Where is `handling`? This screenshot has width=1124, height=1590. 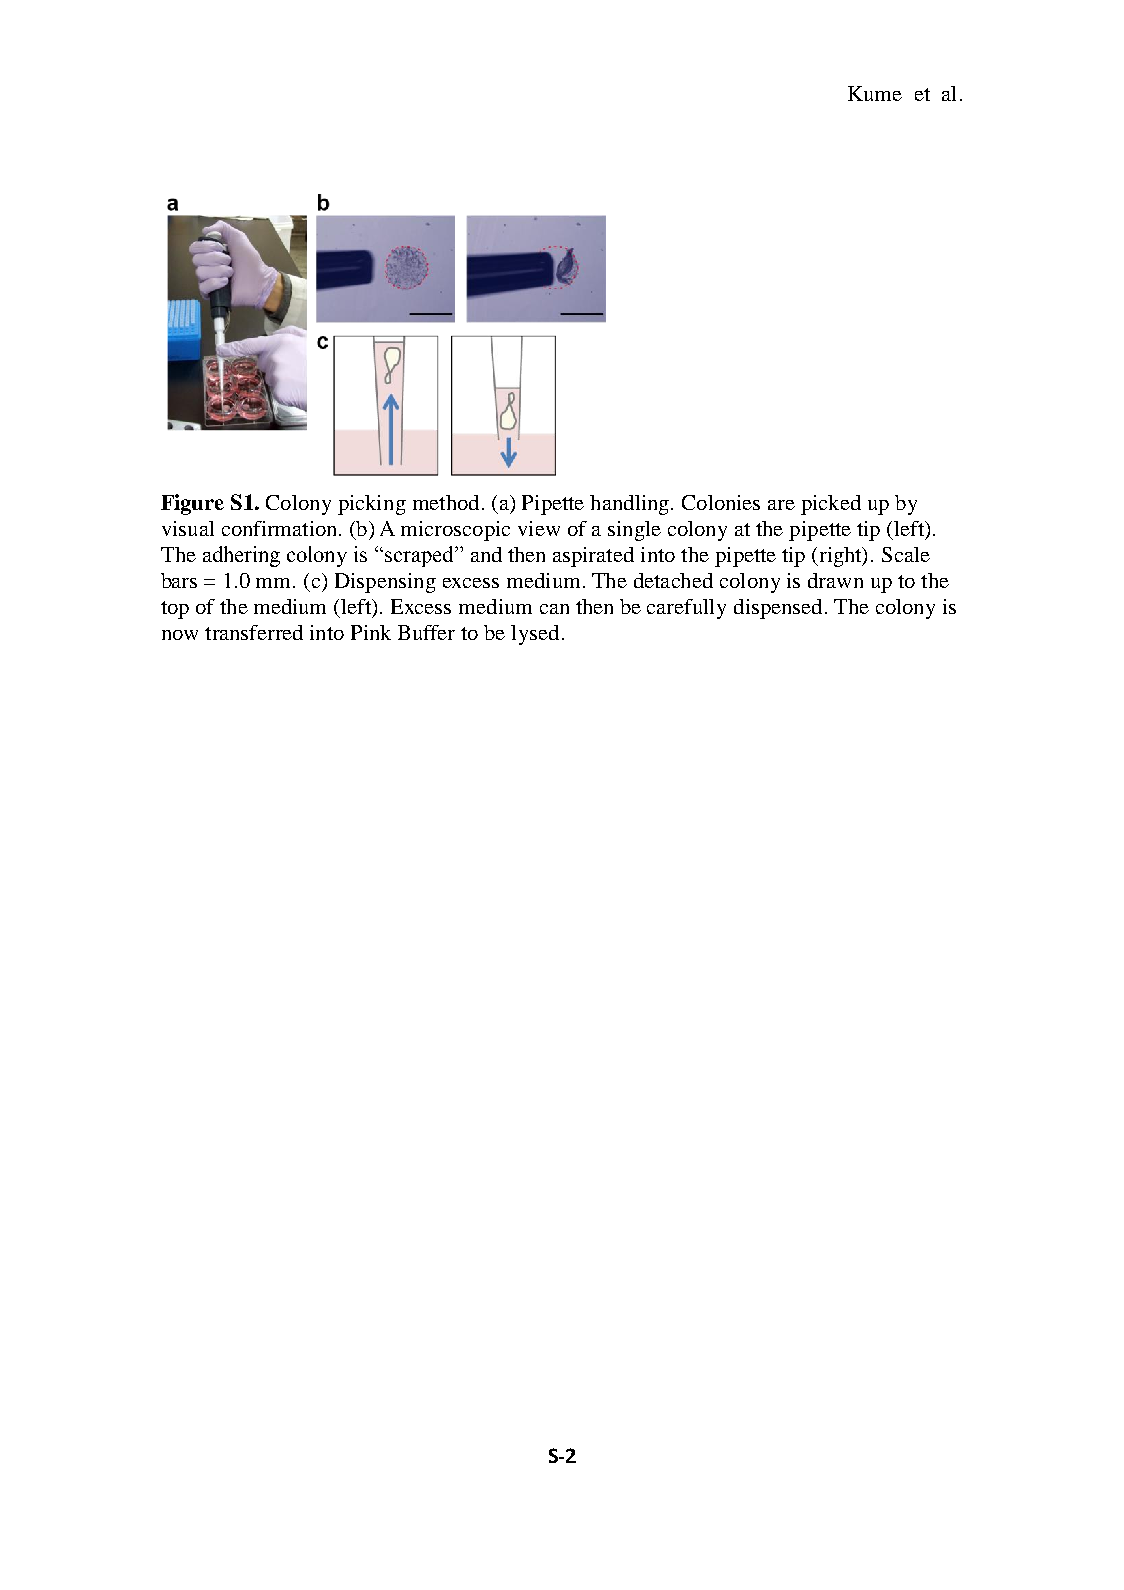 handling is located at coordinates (631, 505).
